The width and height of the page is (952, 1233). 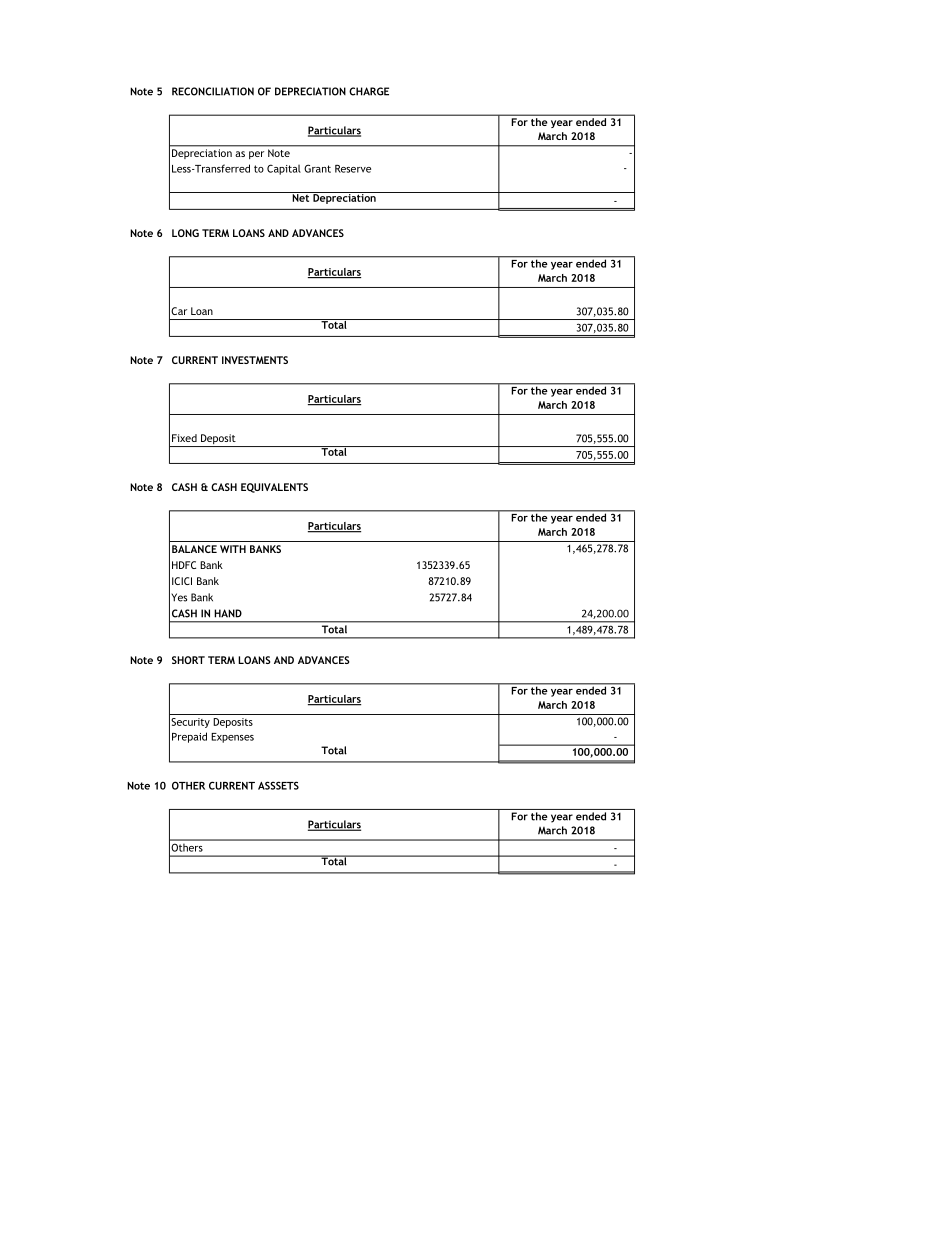 What do you see at coordinates (255, 360) in the page?
I see `INVESTMENTS` at bounding box center [255, 360].
